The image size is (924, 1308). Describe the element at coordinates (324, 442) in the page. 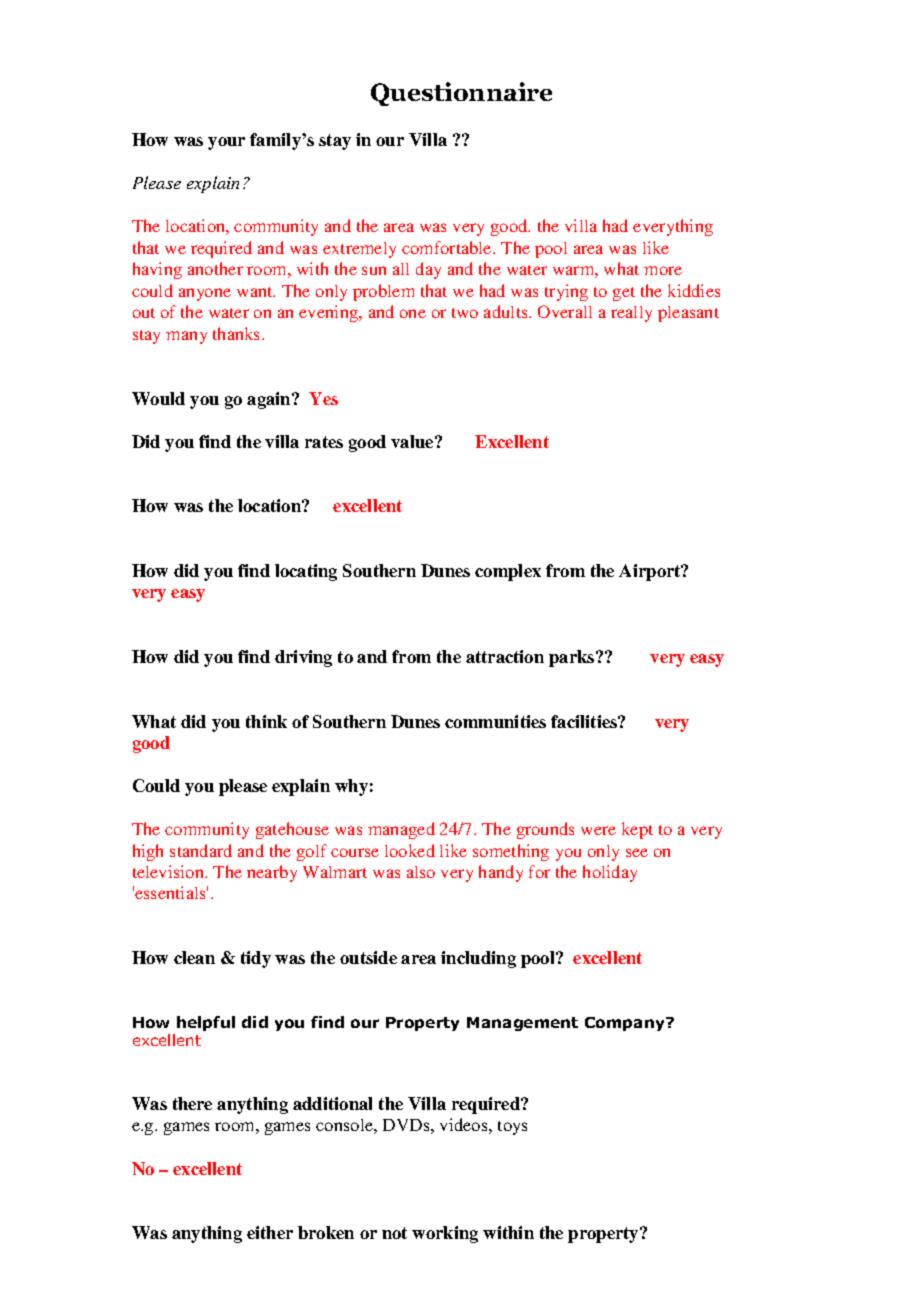

I see `rates` at that location.
